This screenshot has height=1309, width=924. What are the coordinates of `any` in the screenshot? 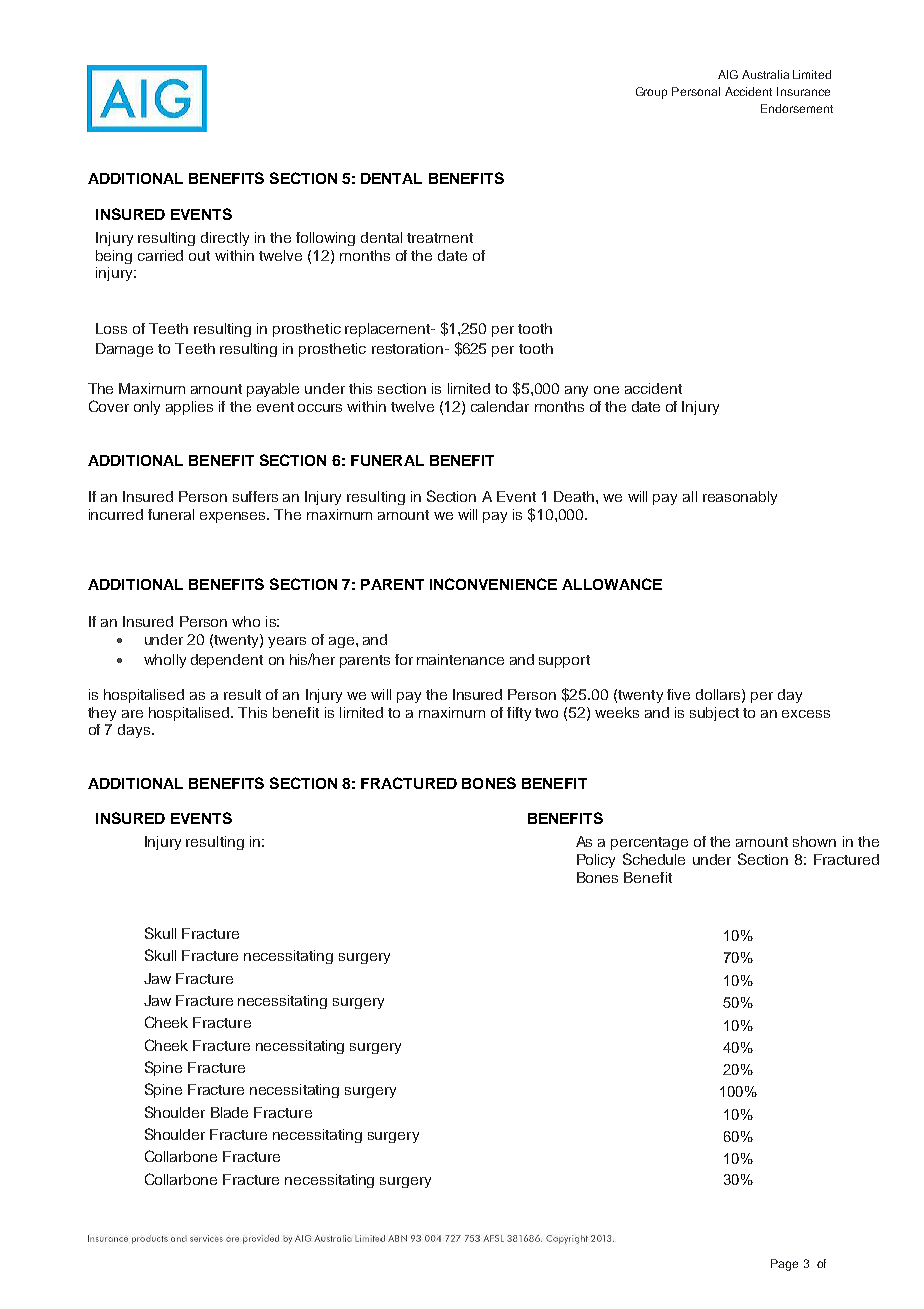 It's located at (576, 391).
